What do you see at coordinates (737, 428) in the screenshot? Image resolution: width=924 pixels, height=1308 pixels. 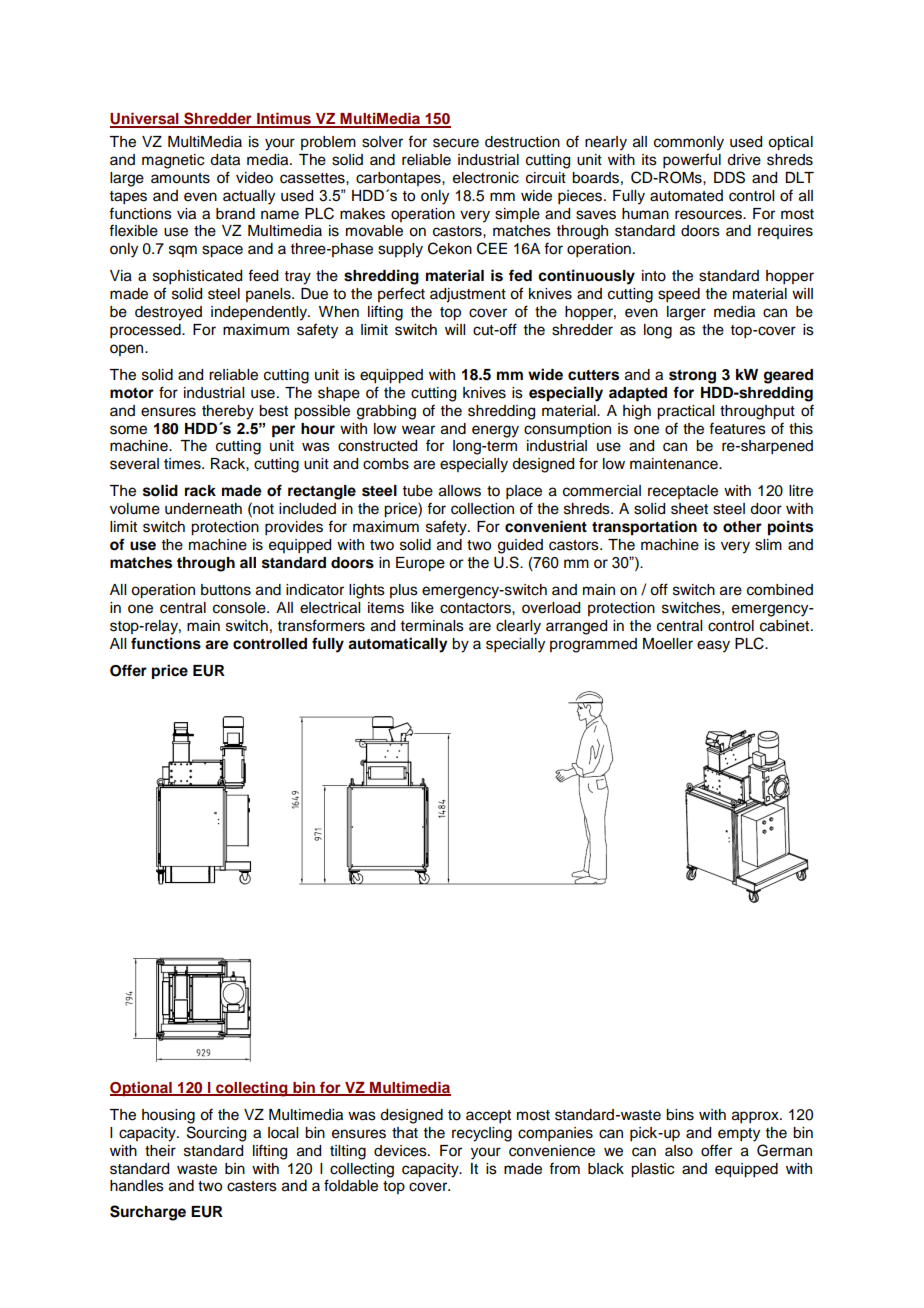 I see `features` at bounding box center [737, 428].
